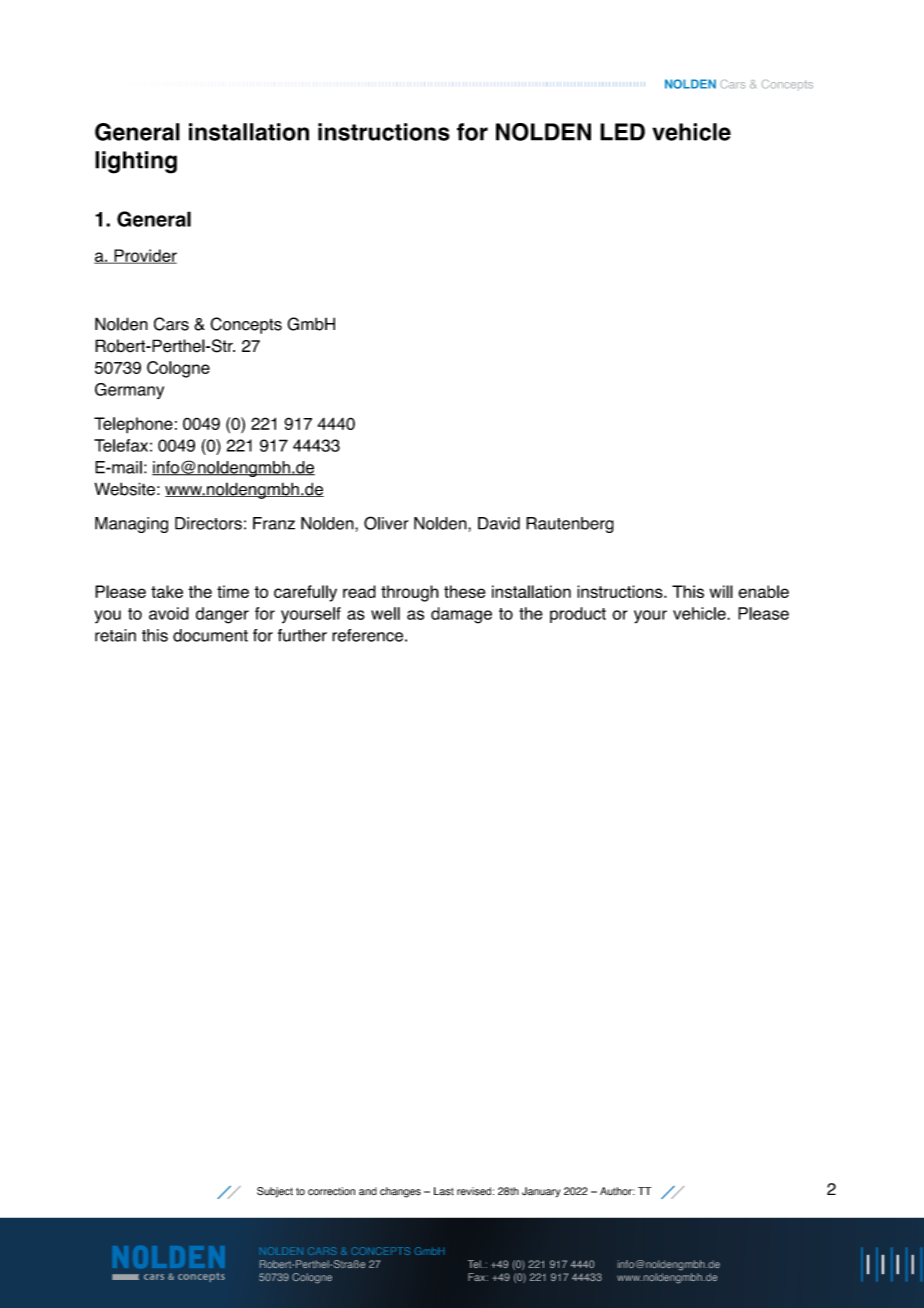 The width and height of the document is (924, 1308). What do you see at coordinates (461, 615) in the document?
I see `damage` at bounding box center [461, 615].
